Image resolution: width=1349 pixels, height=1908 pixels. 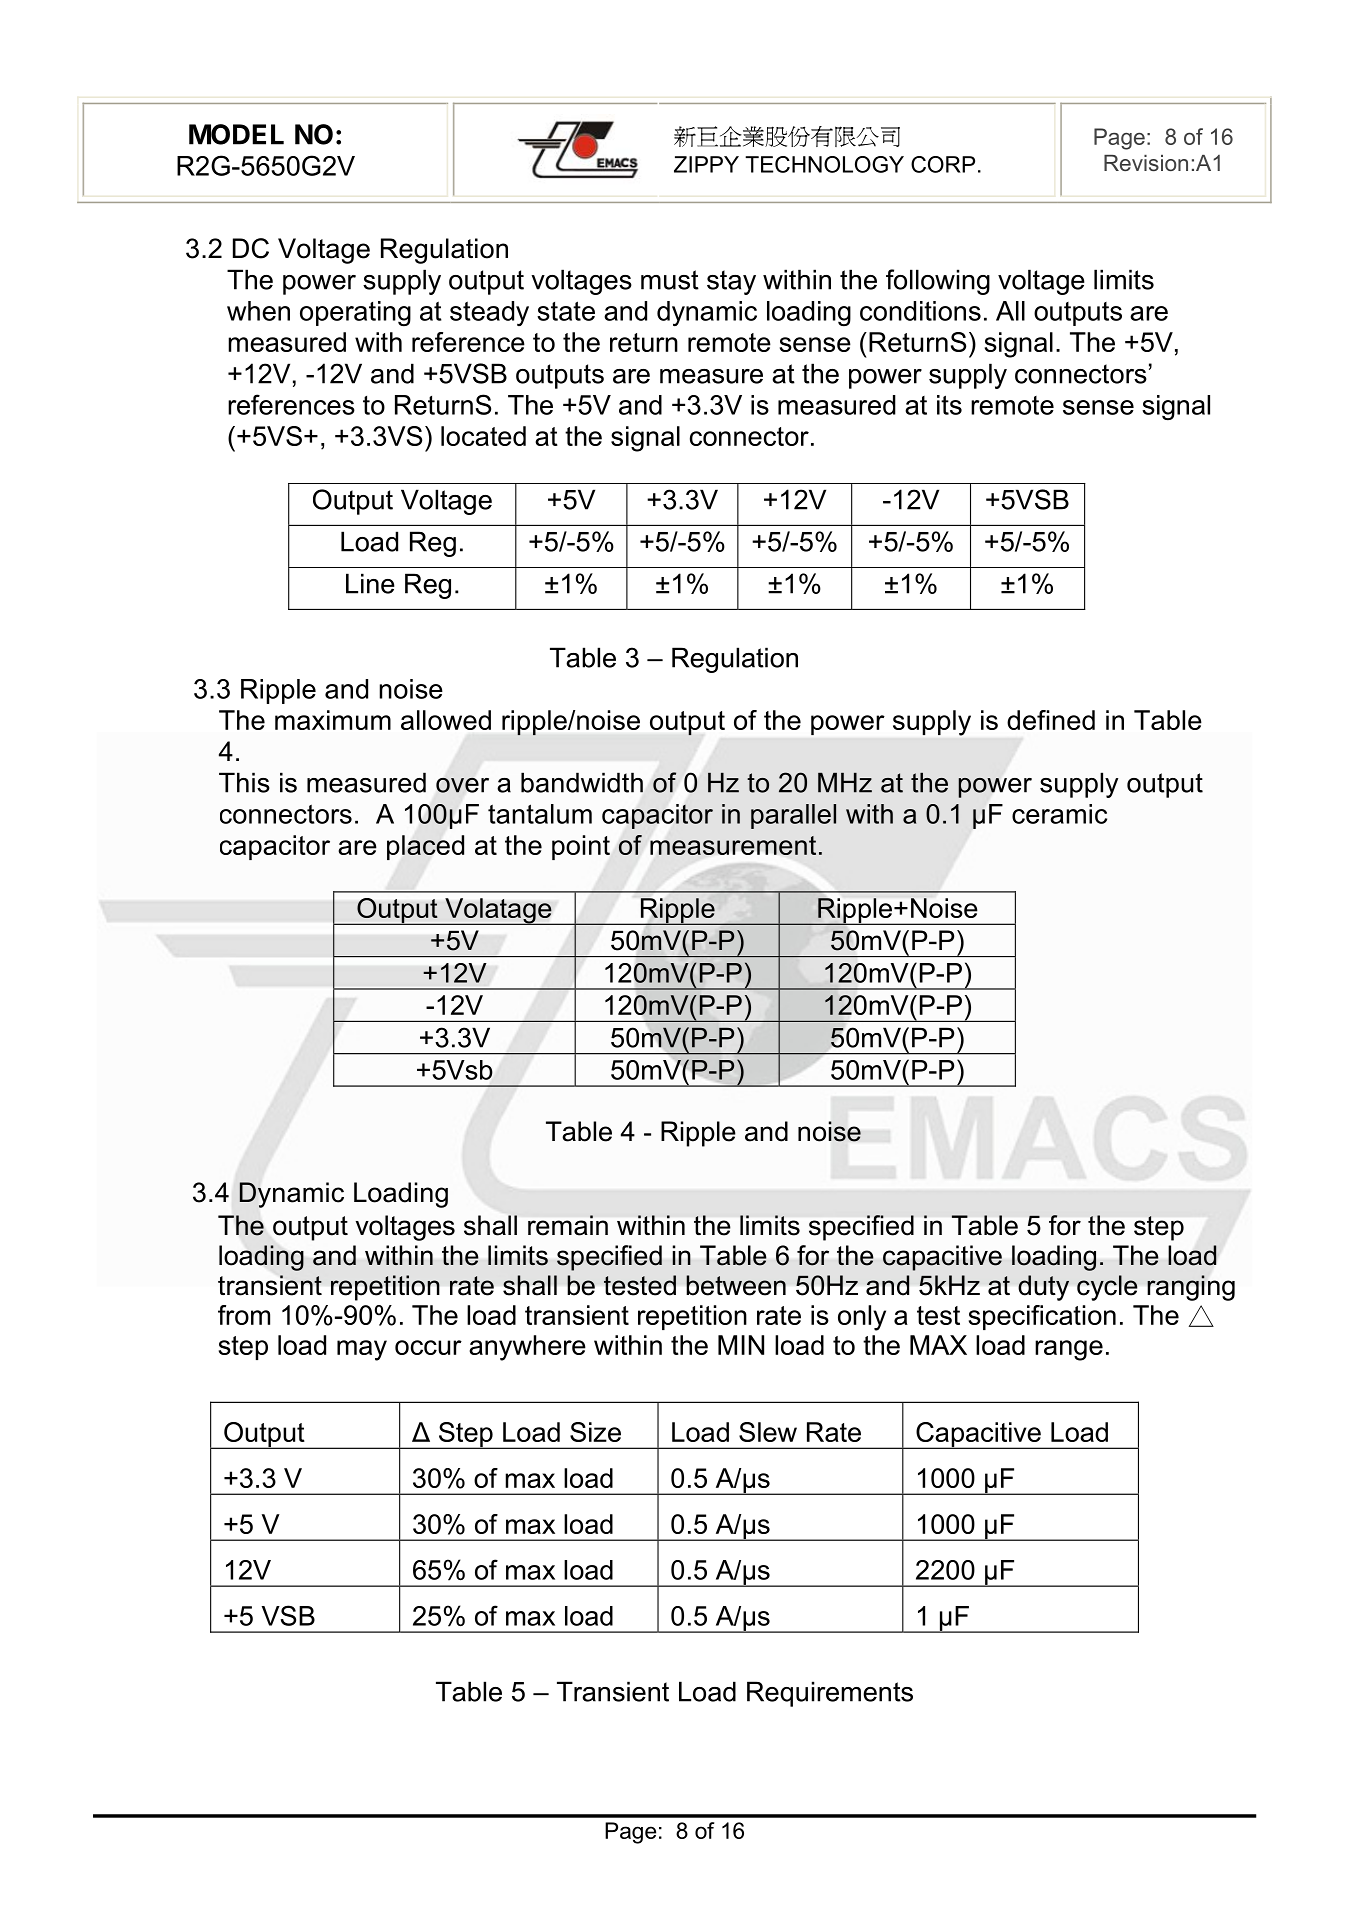 What do you see at coordinates (425, 847) in the screenshot?
I see `placed` at bounding box center [425, 847].
